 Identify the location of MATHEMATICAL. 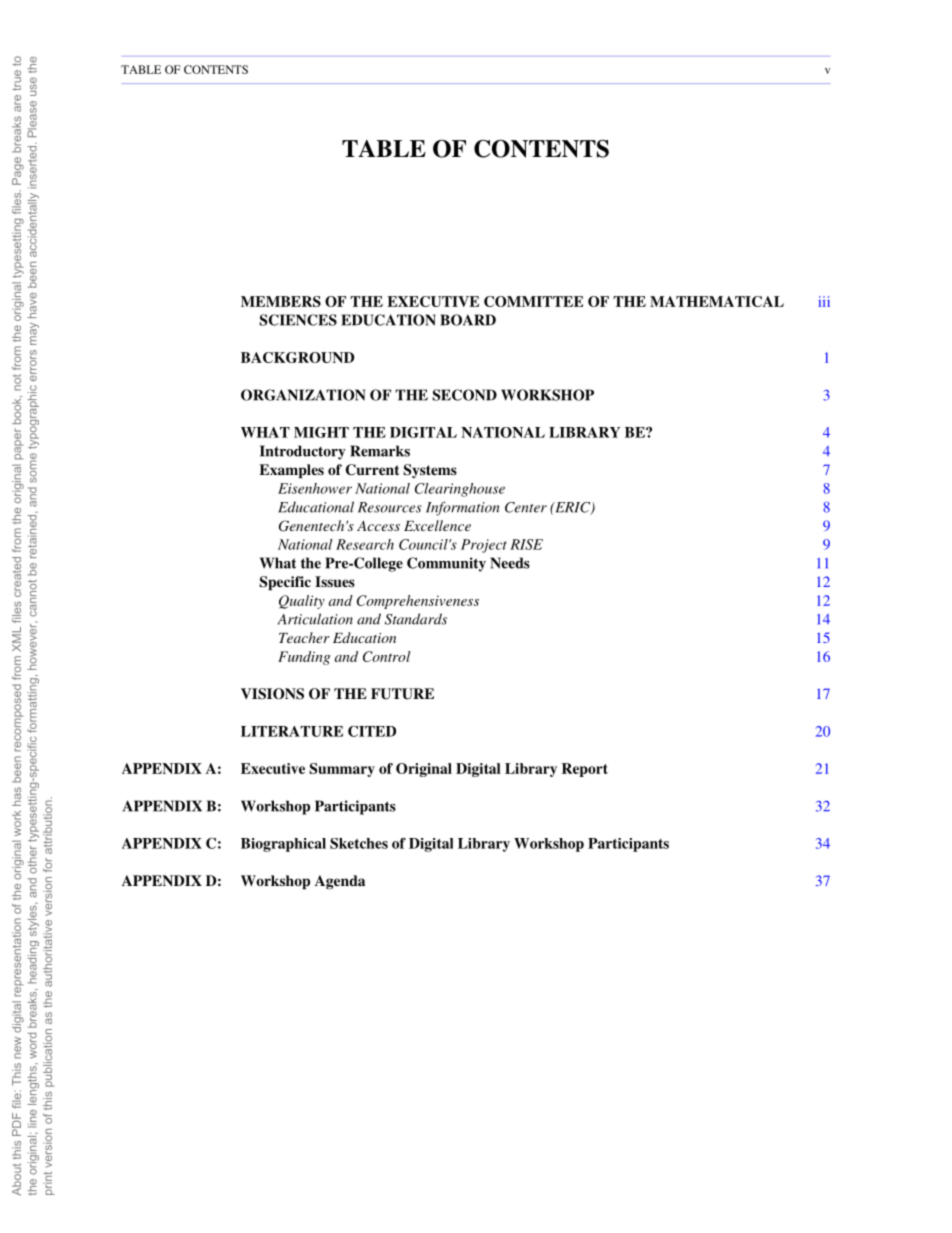
(717, 301).
